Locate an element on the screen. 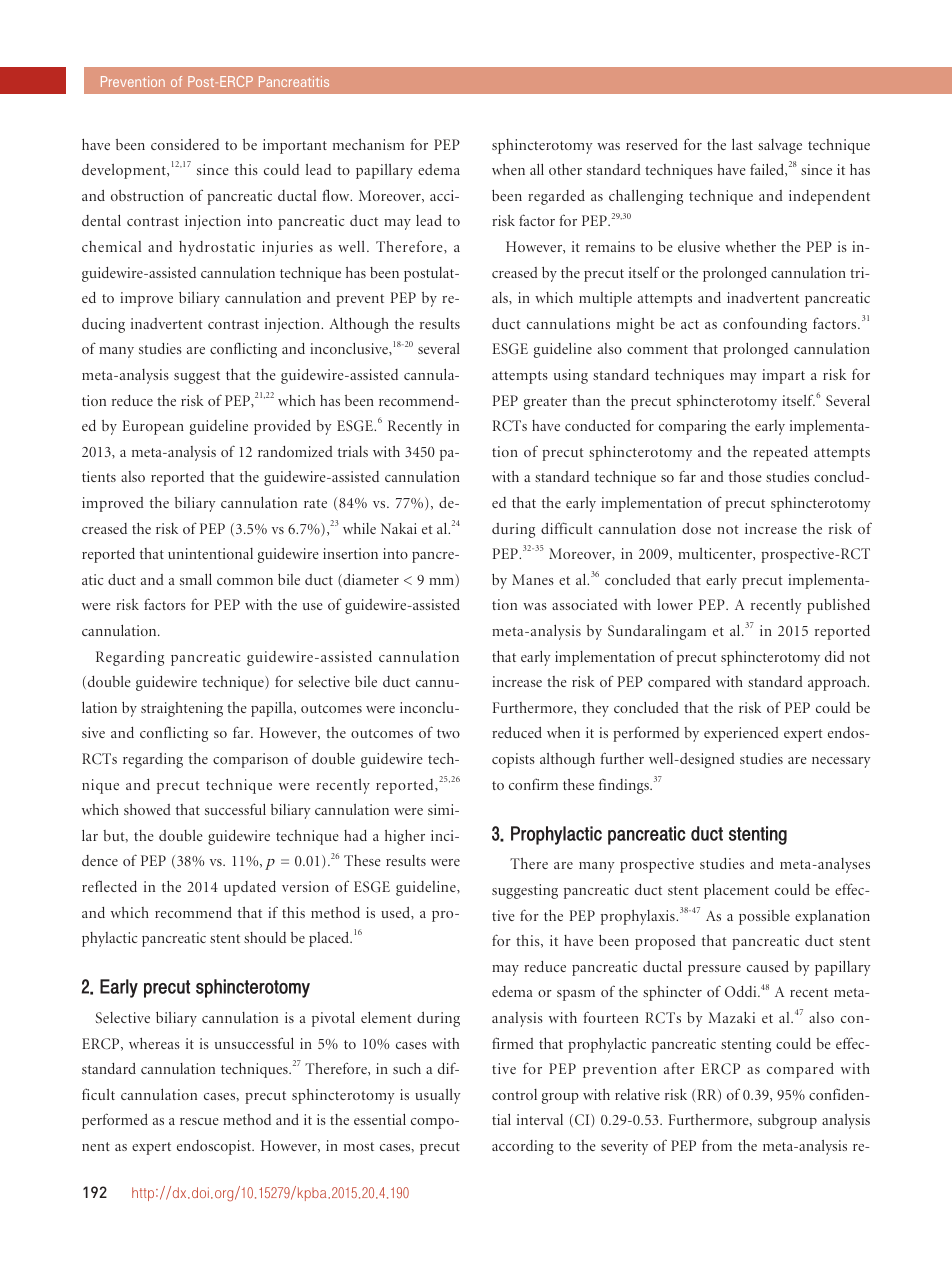 This screenshot has height=1270, width=952. experienced is located at coordinates (741, 734).
